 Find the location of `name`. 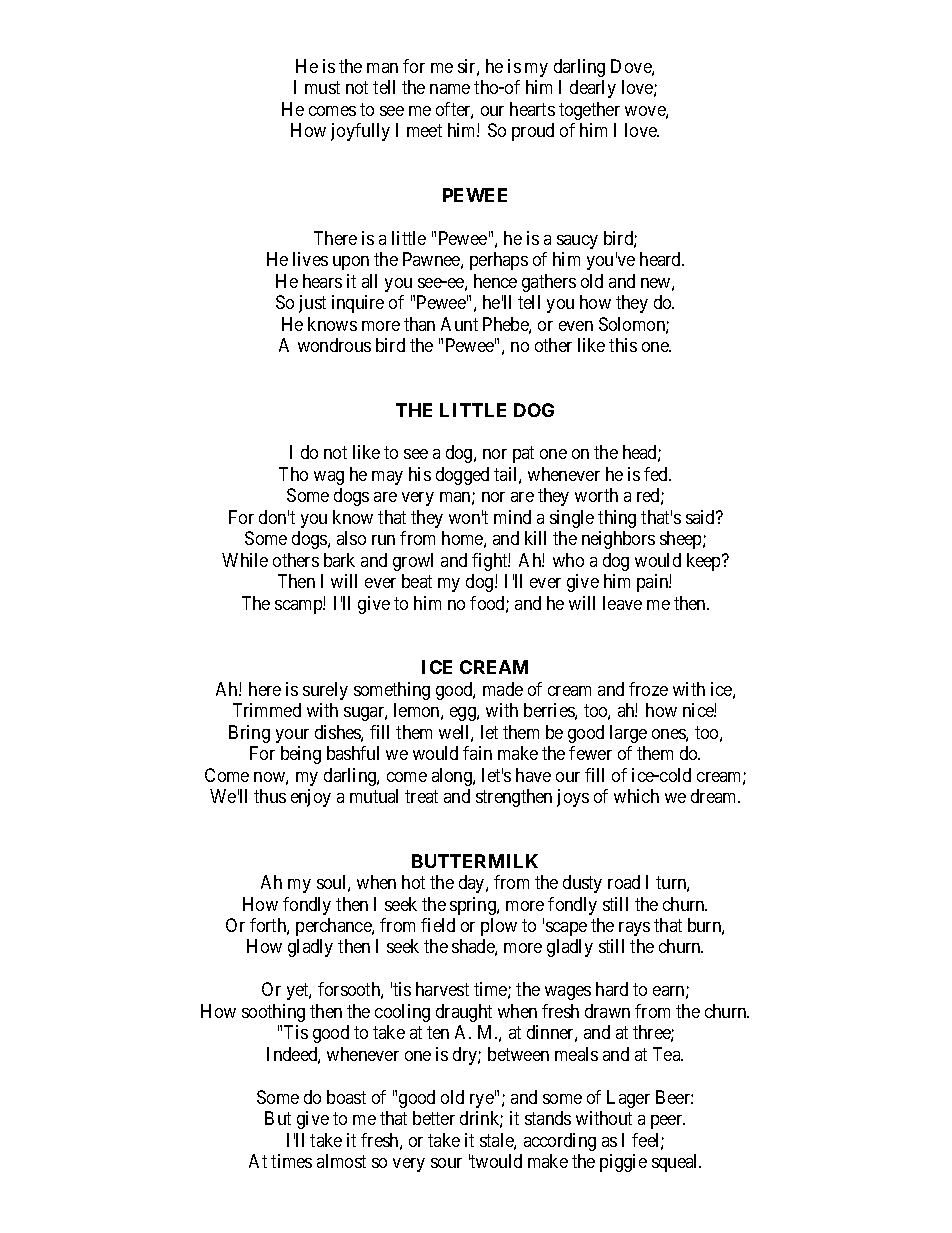

name is located at coordinates (450, 89).
